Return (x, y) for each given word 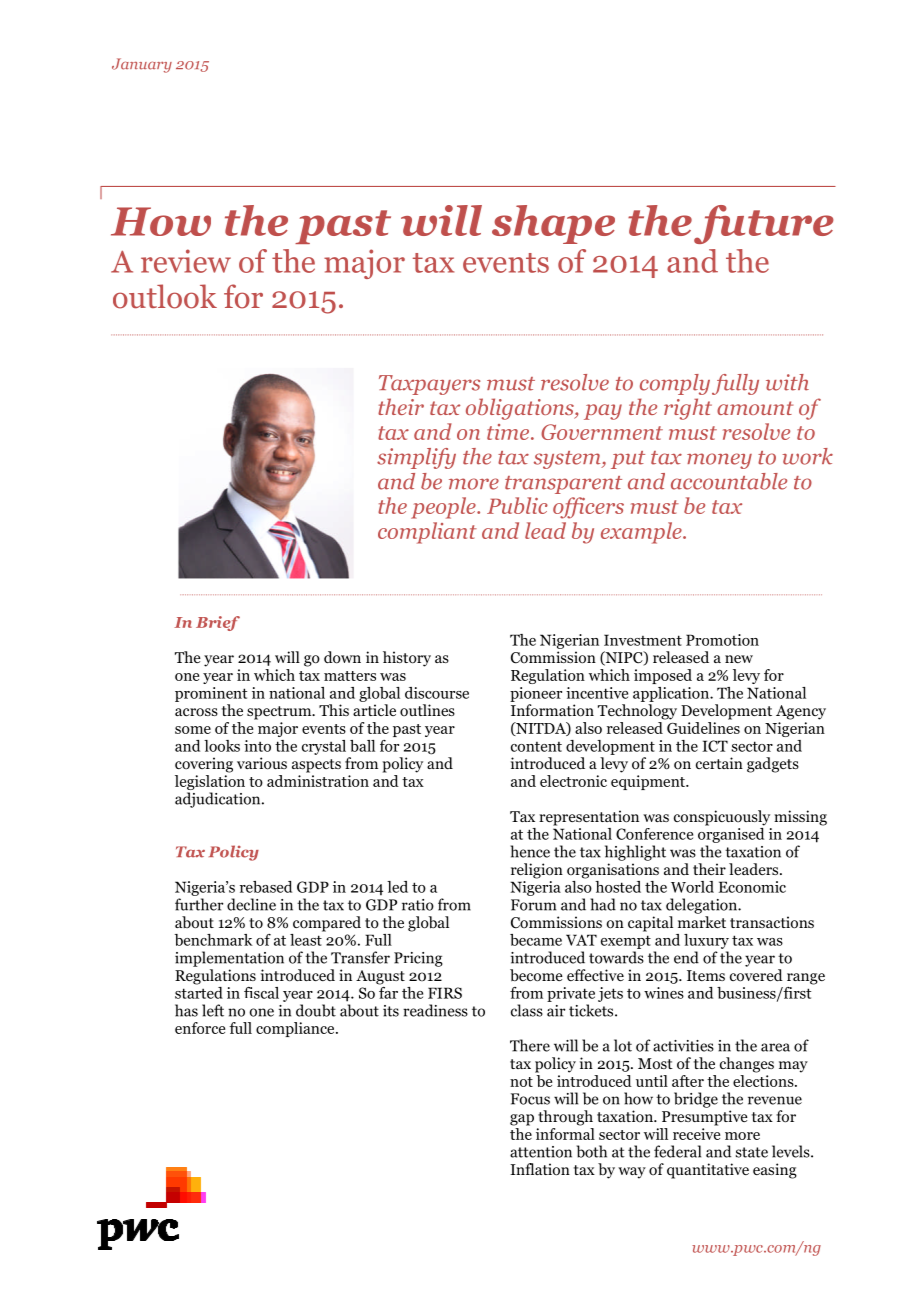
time (509, 432)
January (142, 65)
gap (522, 1120)
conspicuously (722, 818)
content (536, 747)
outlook (165, 296)
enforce (200, 1028)
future (764, 224)
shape (553, 224)
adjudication (219, 800)
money (719, 461)
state (752, 1152)
